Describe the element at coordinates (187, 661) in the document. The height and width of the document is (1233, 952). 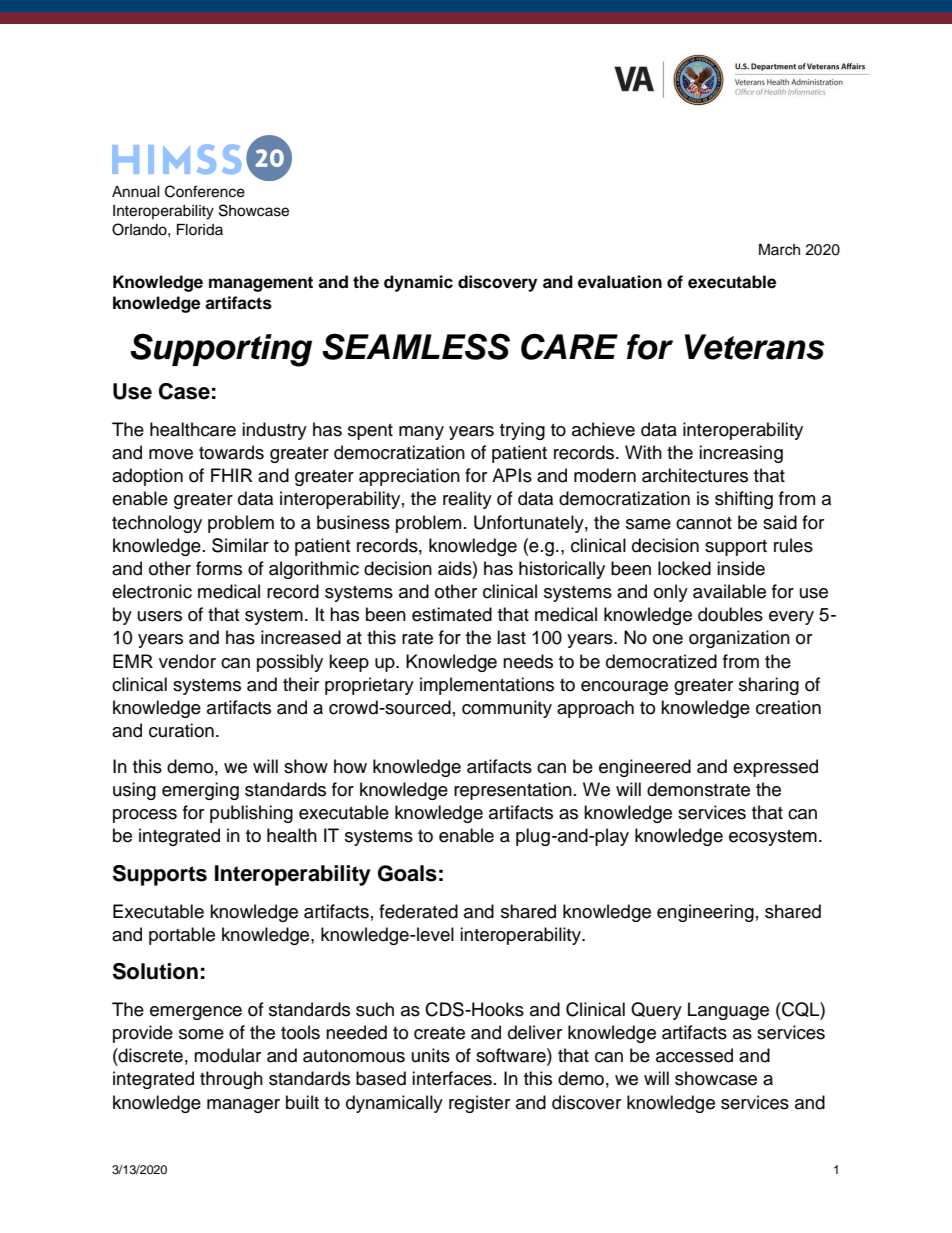
I see `vendor` at that location.
